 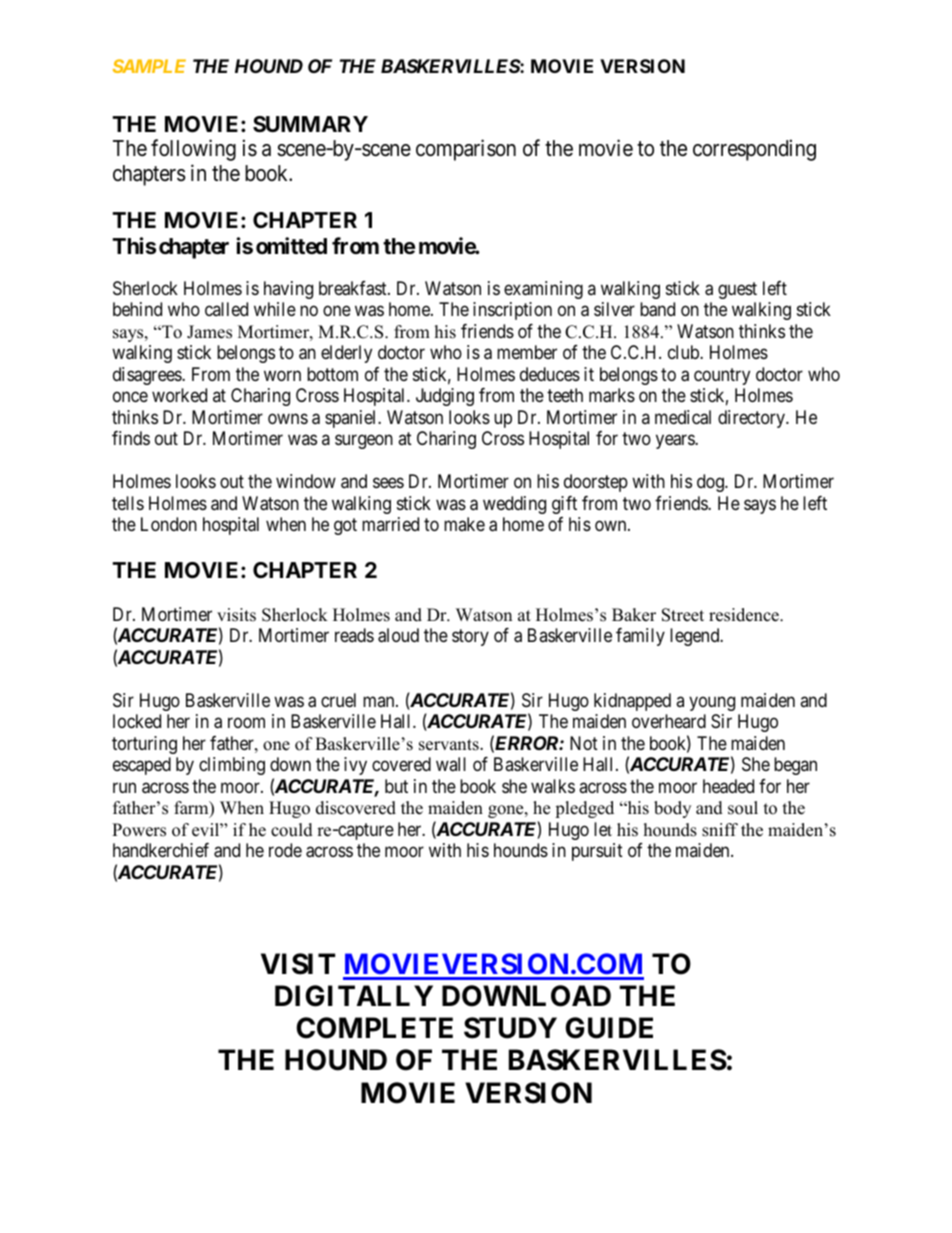 What do you see at coordinates (466, 150) in the screenshot?
I see `comparison` at bounding box center [466, 150].
